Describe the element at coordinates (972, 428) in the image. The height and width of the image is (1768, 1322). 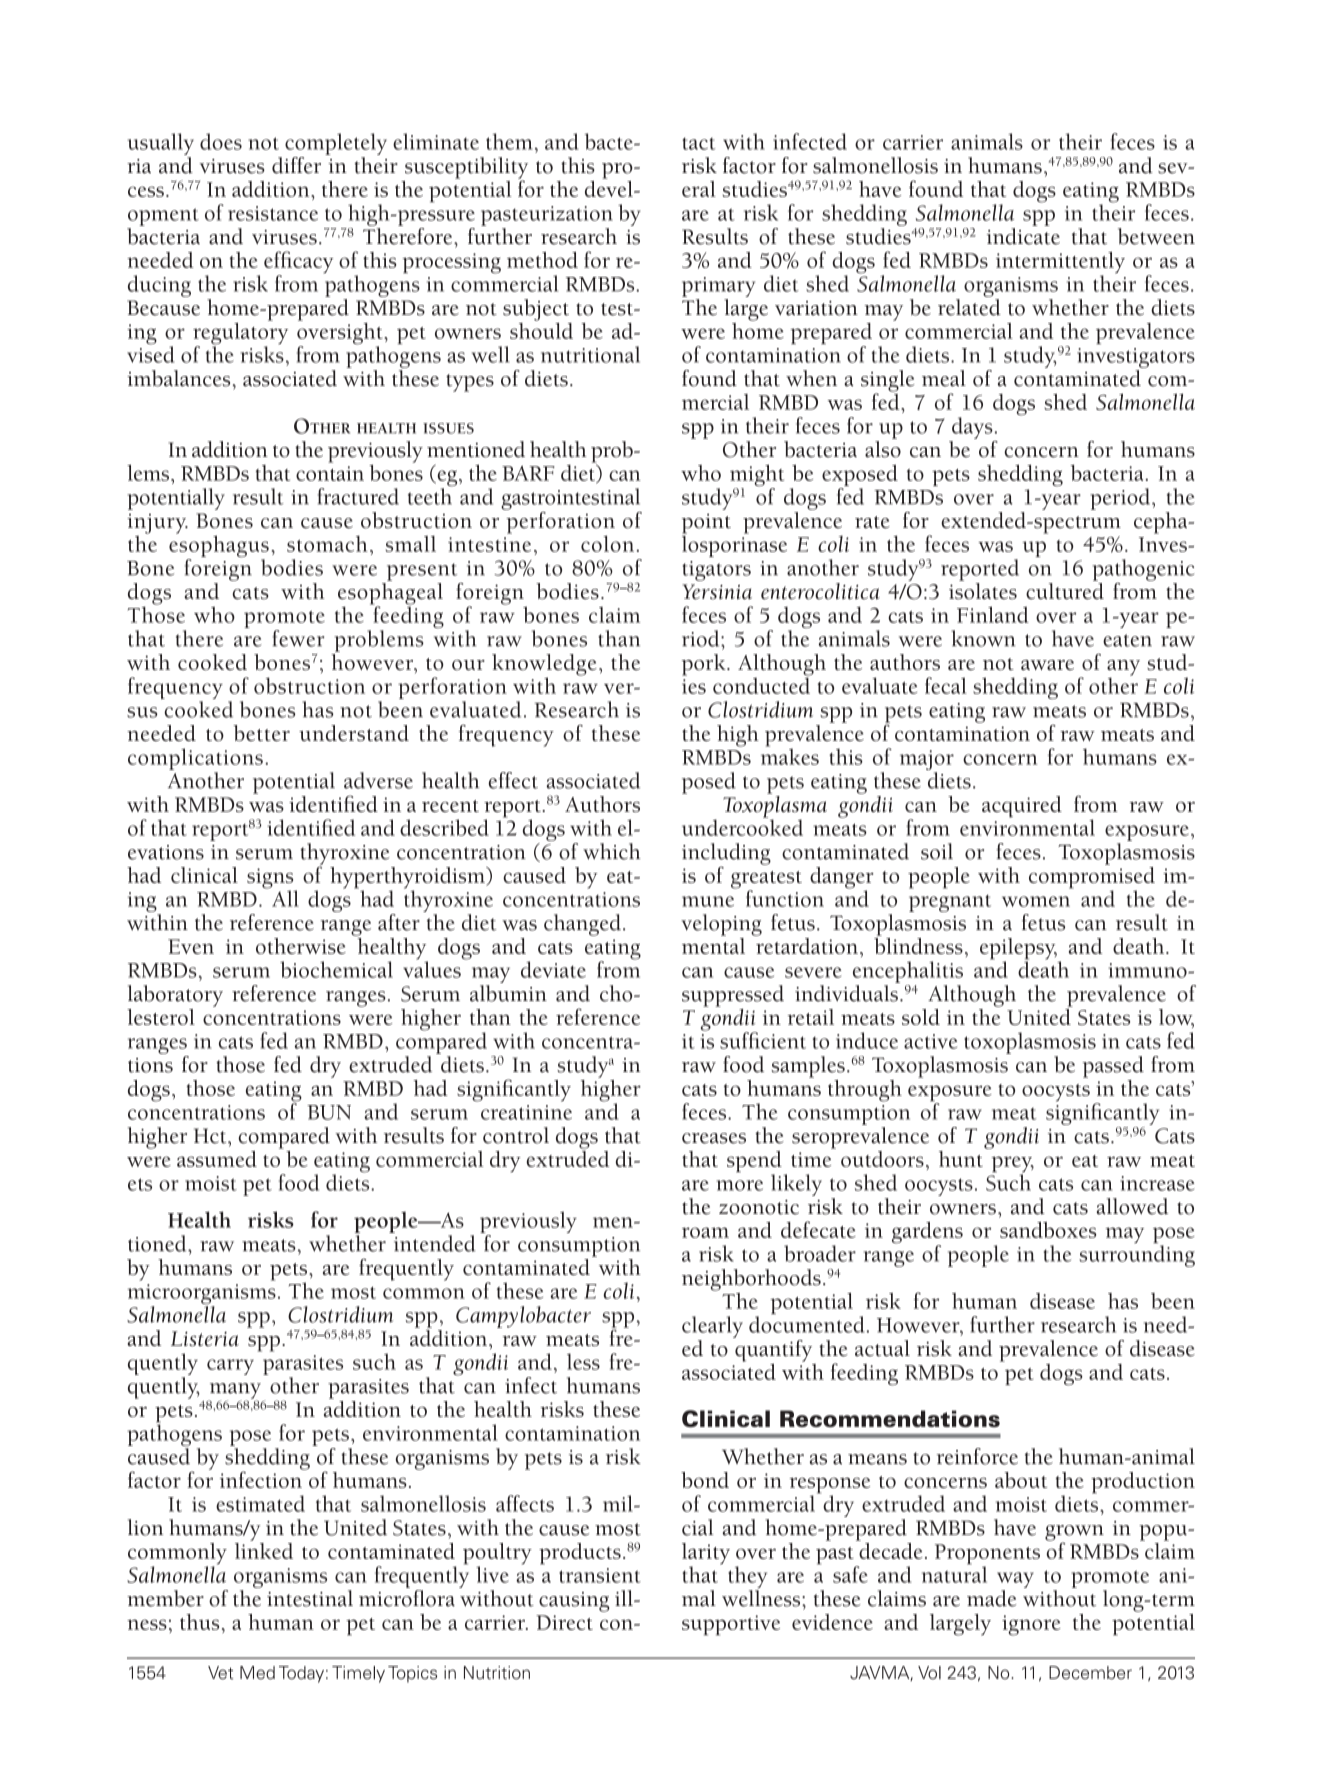
I see `days` at that location.
